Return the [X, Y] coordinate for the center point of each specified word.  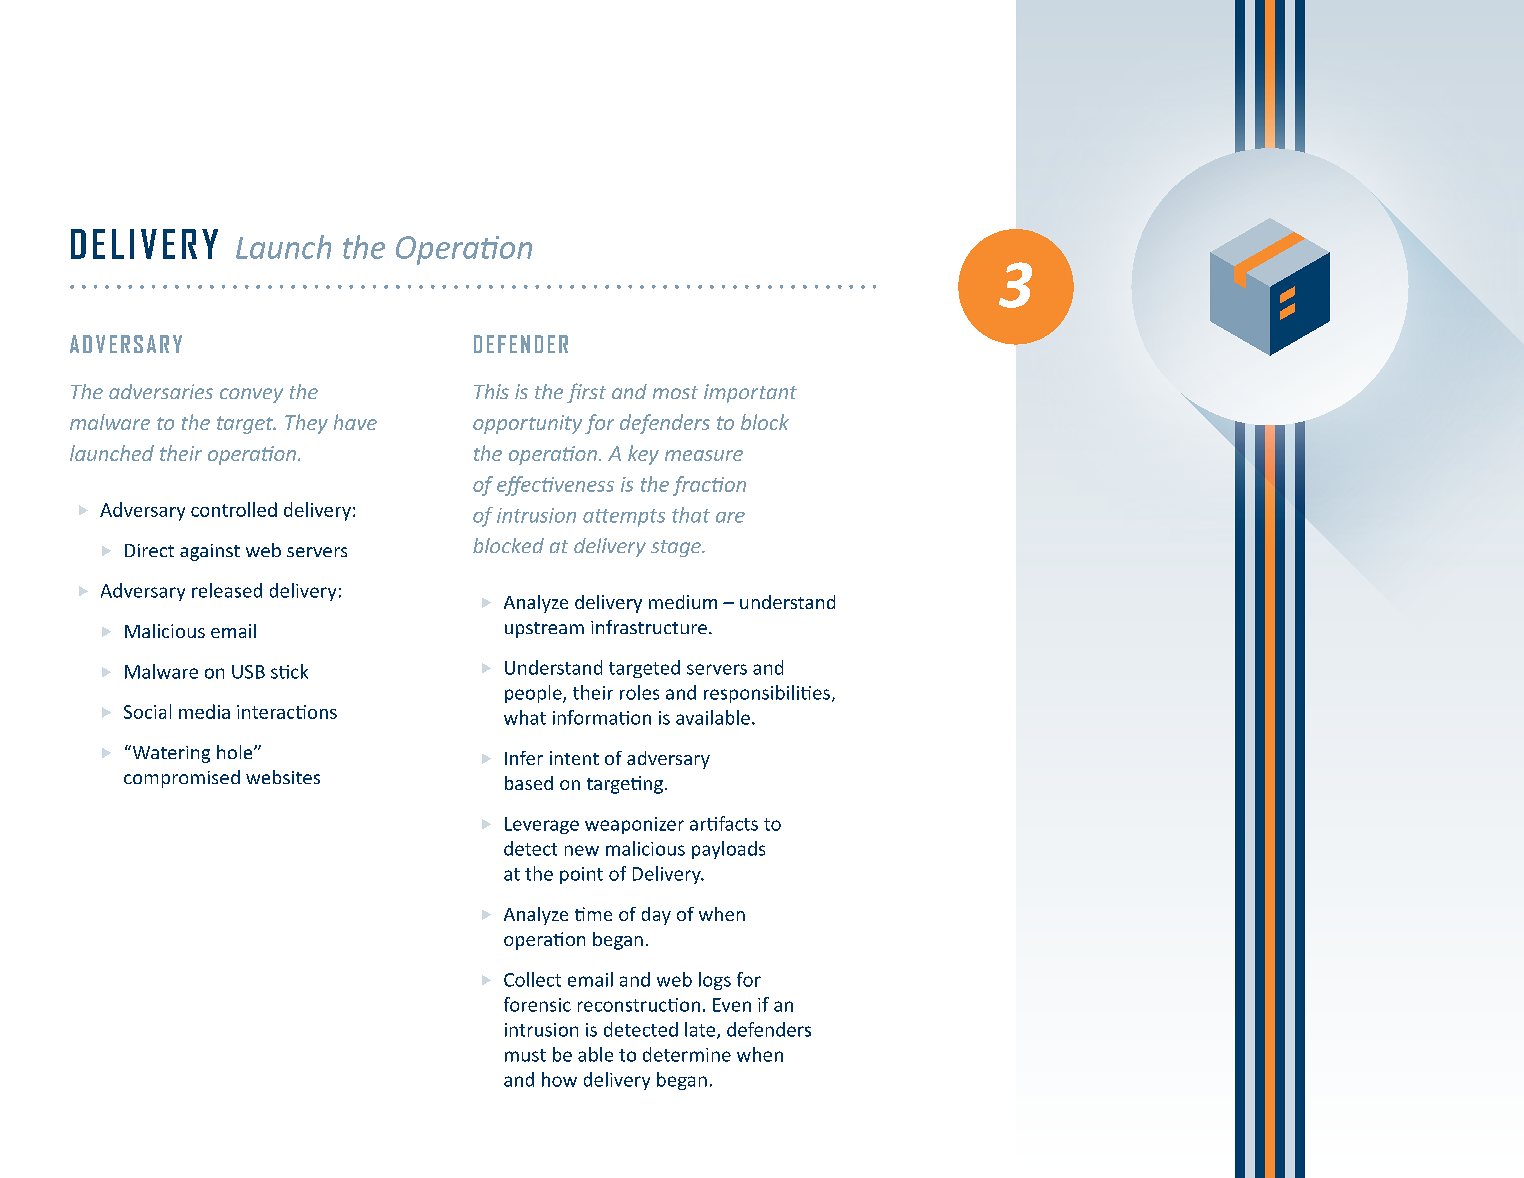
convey [251, 395]
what [525, 717]
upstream [544, 630]
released [227, 590]
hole [236, 752]
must [525, 1055]
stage [677, 548]
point [581, 875]
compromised [182, 779]
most [675, 392]
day [656, 916]
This [491, 391]
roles [639, 692]
